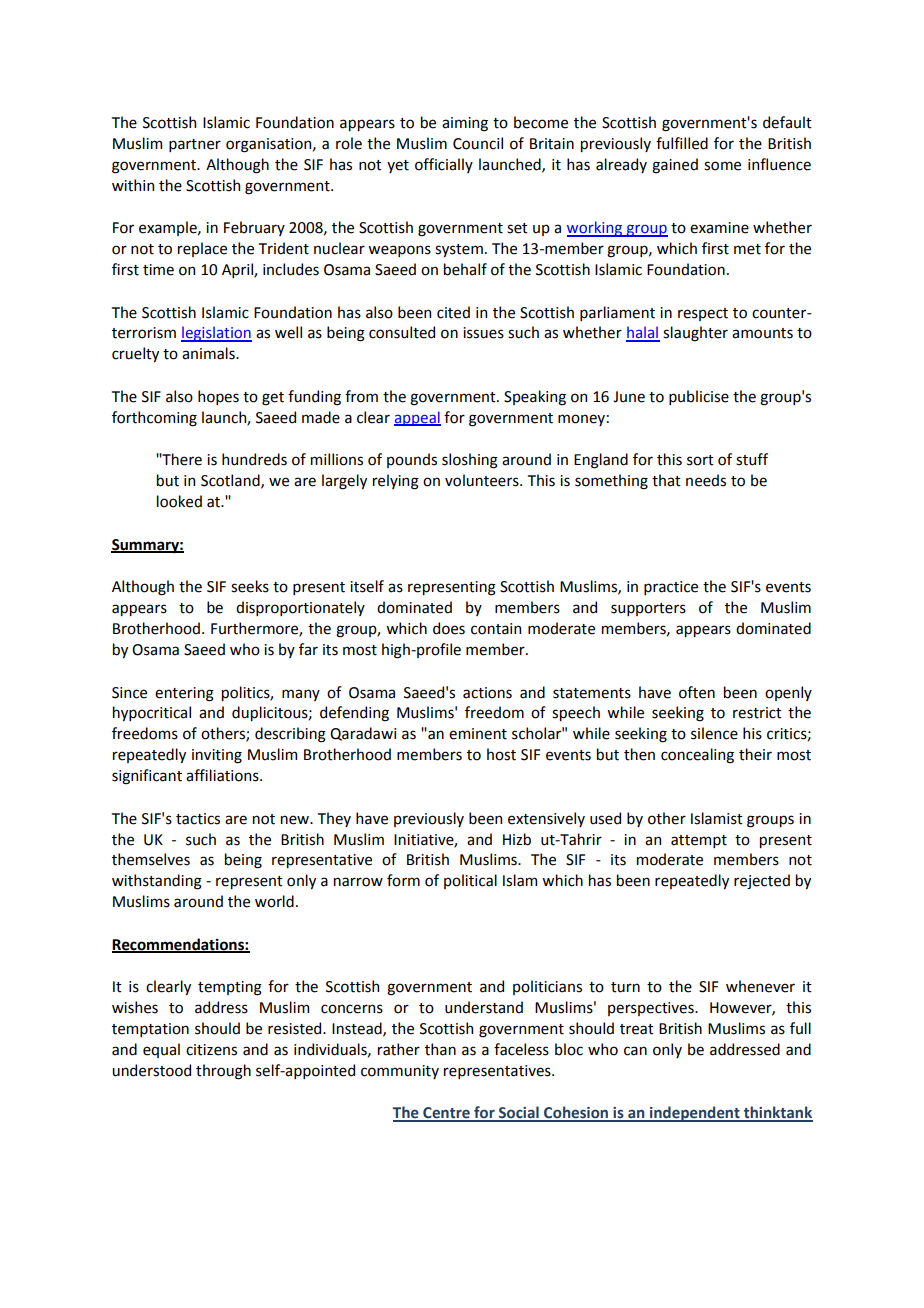  I want to click on Council, so click(478, 143).
